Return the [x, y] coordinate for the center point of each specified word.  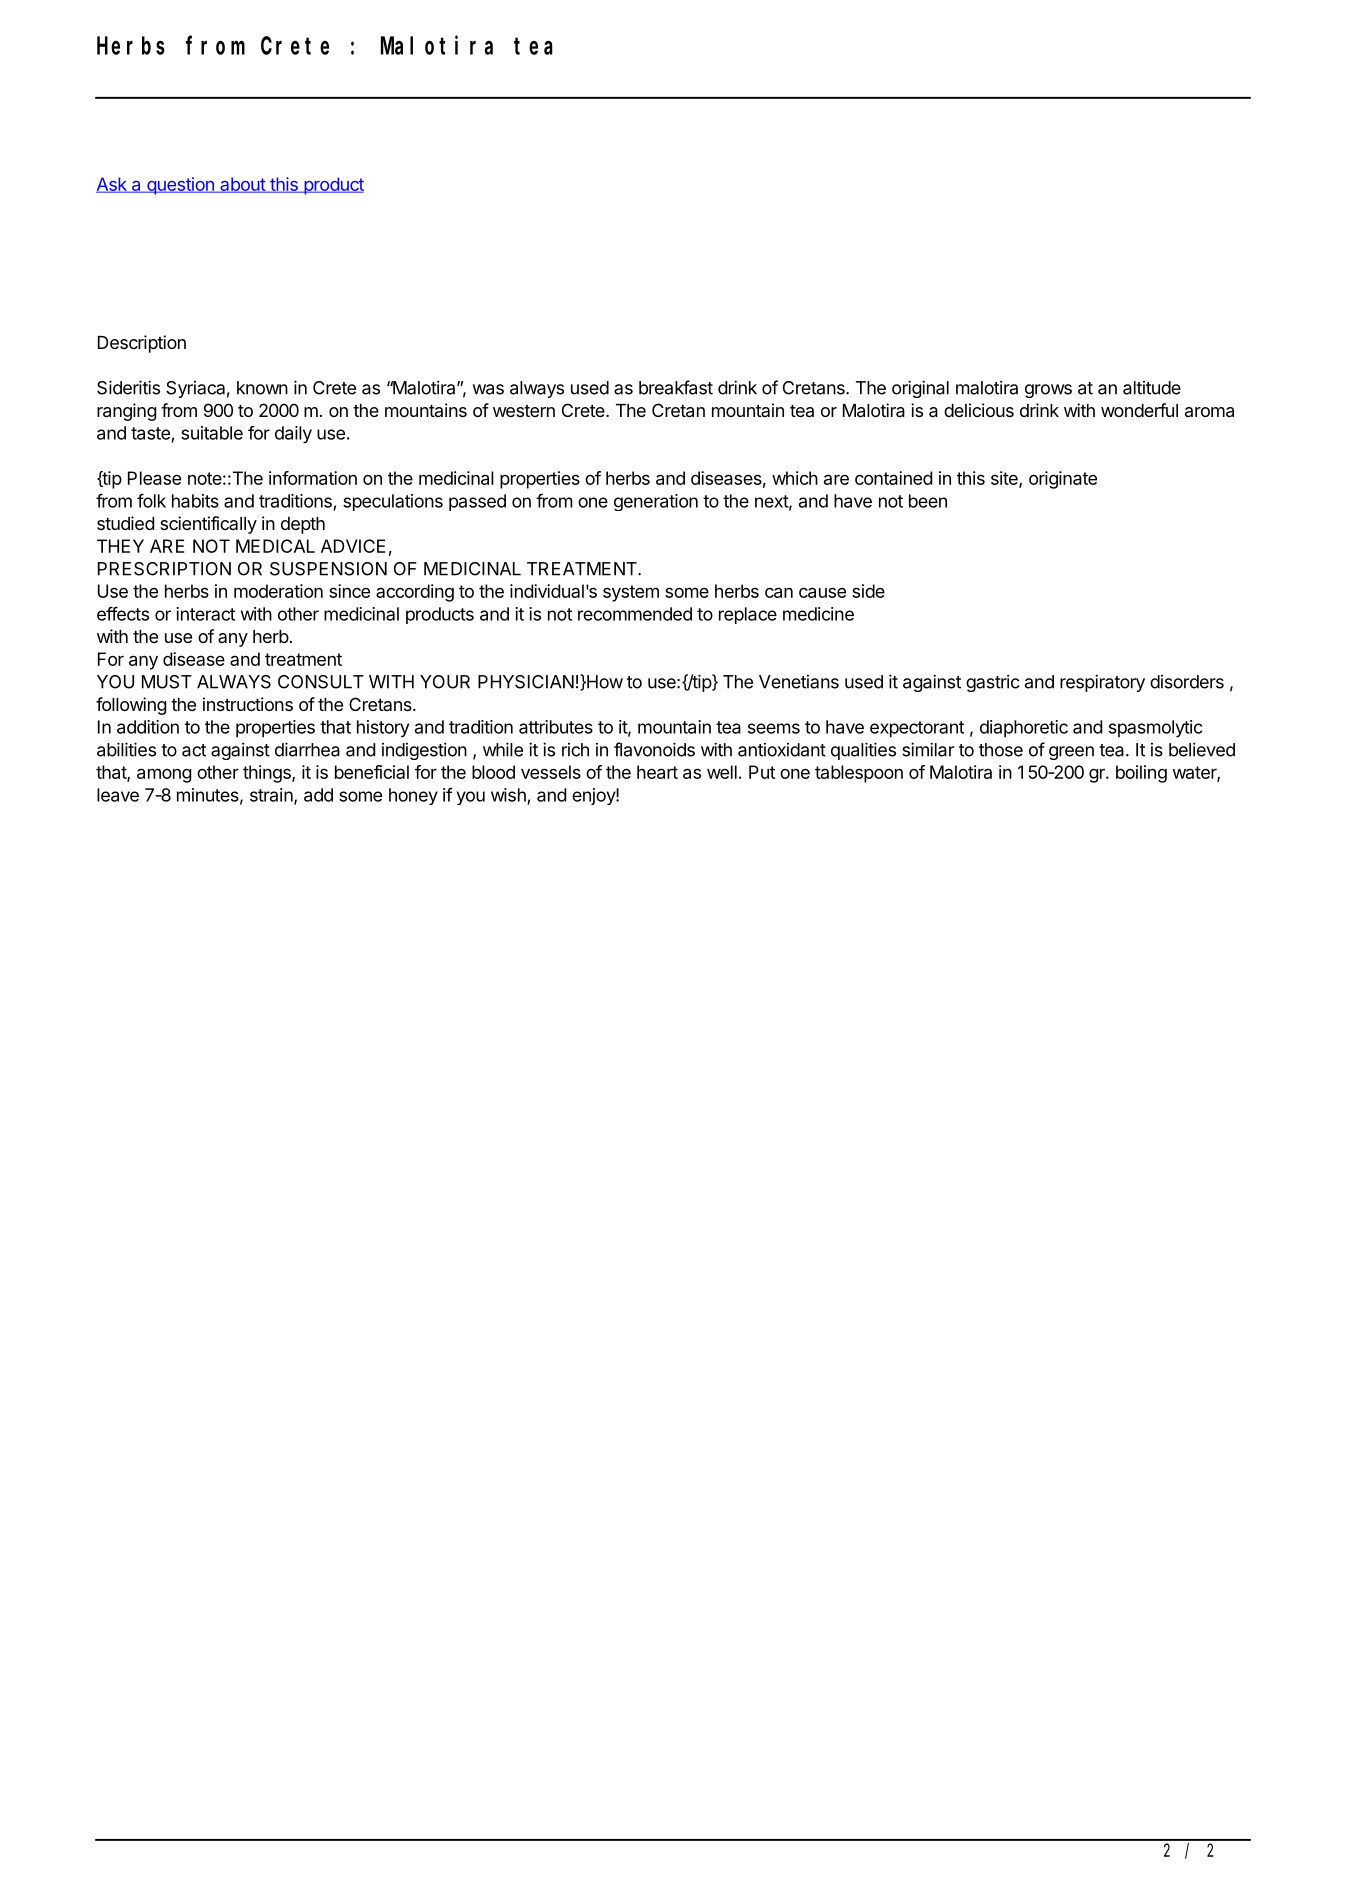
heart [657, 772]
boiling [1141, 774]
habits [195, 501]
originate [1063, 480]
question [180, 186]
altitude [1152, 388]
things [268, 774]
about [242, 185]
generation [656, 502]
